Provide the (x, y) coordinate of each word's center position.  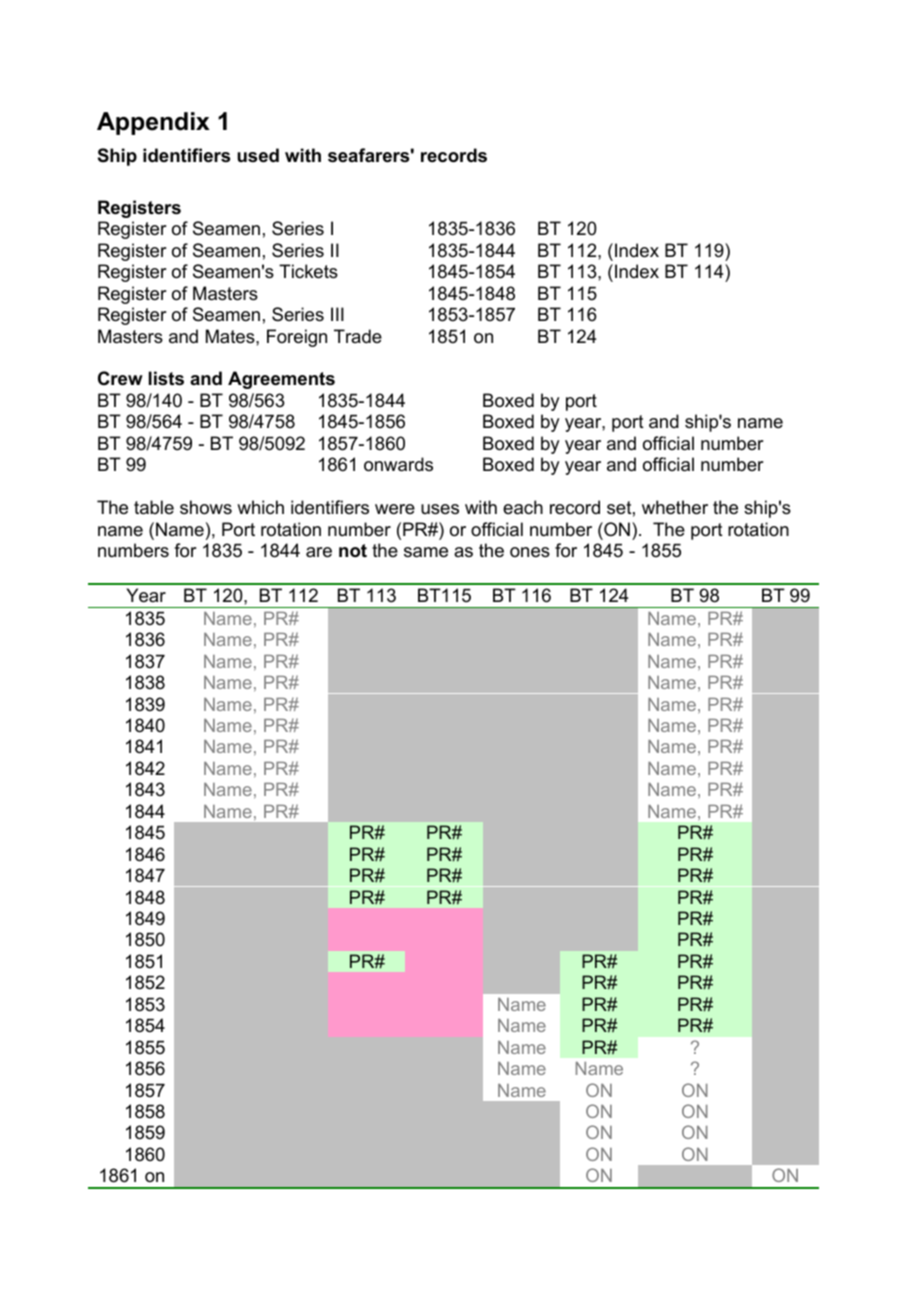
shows (206, 507)
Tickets (308, 271)
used (258, 155)
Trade (358, 336)
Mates (231, 336)
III (337, 314)
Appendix (153, 123)
